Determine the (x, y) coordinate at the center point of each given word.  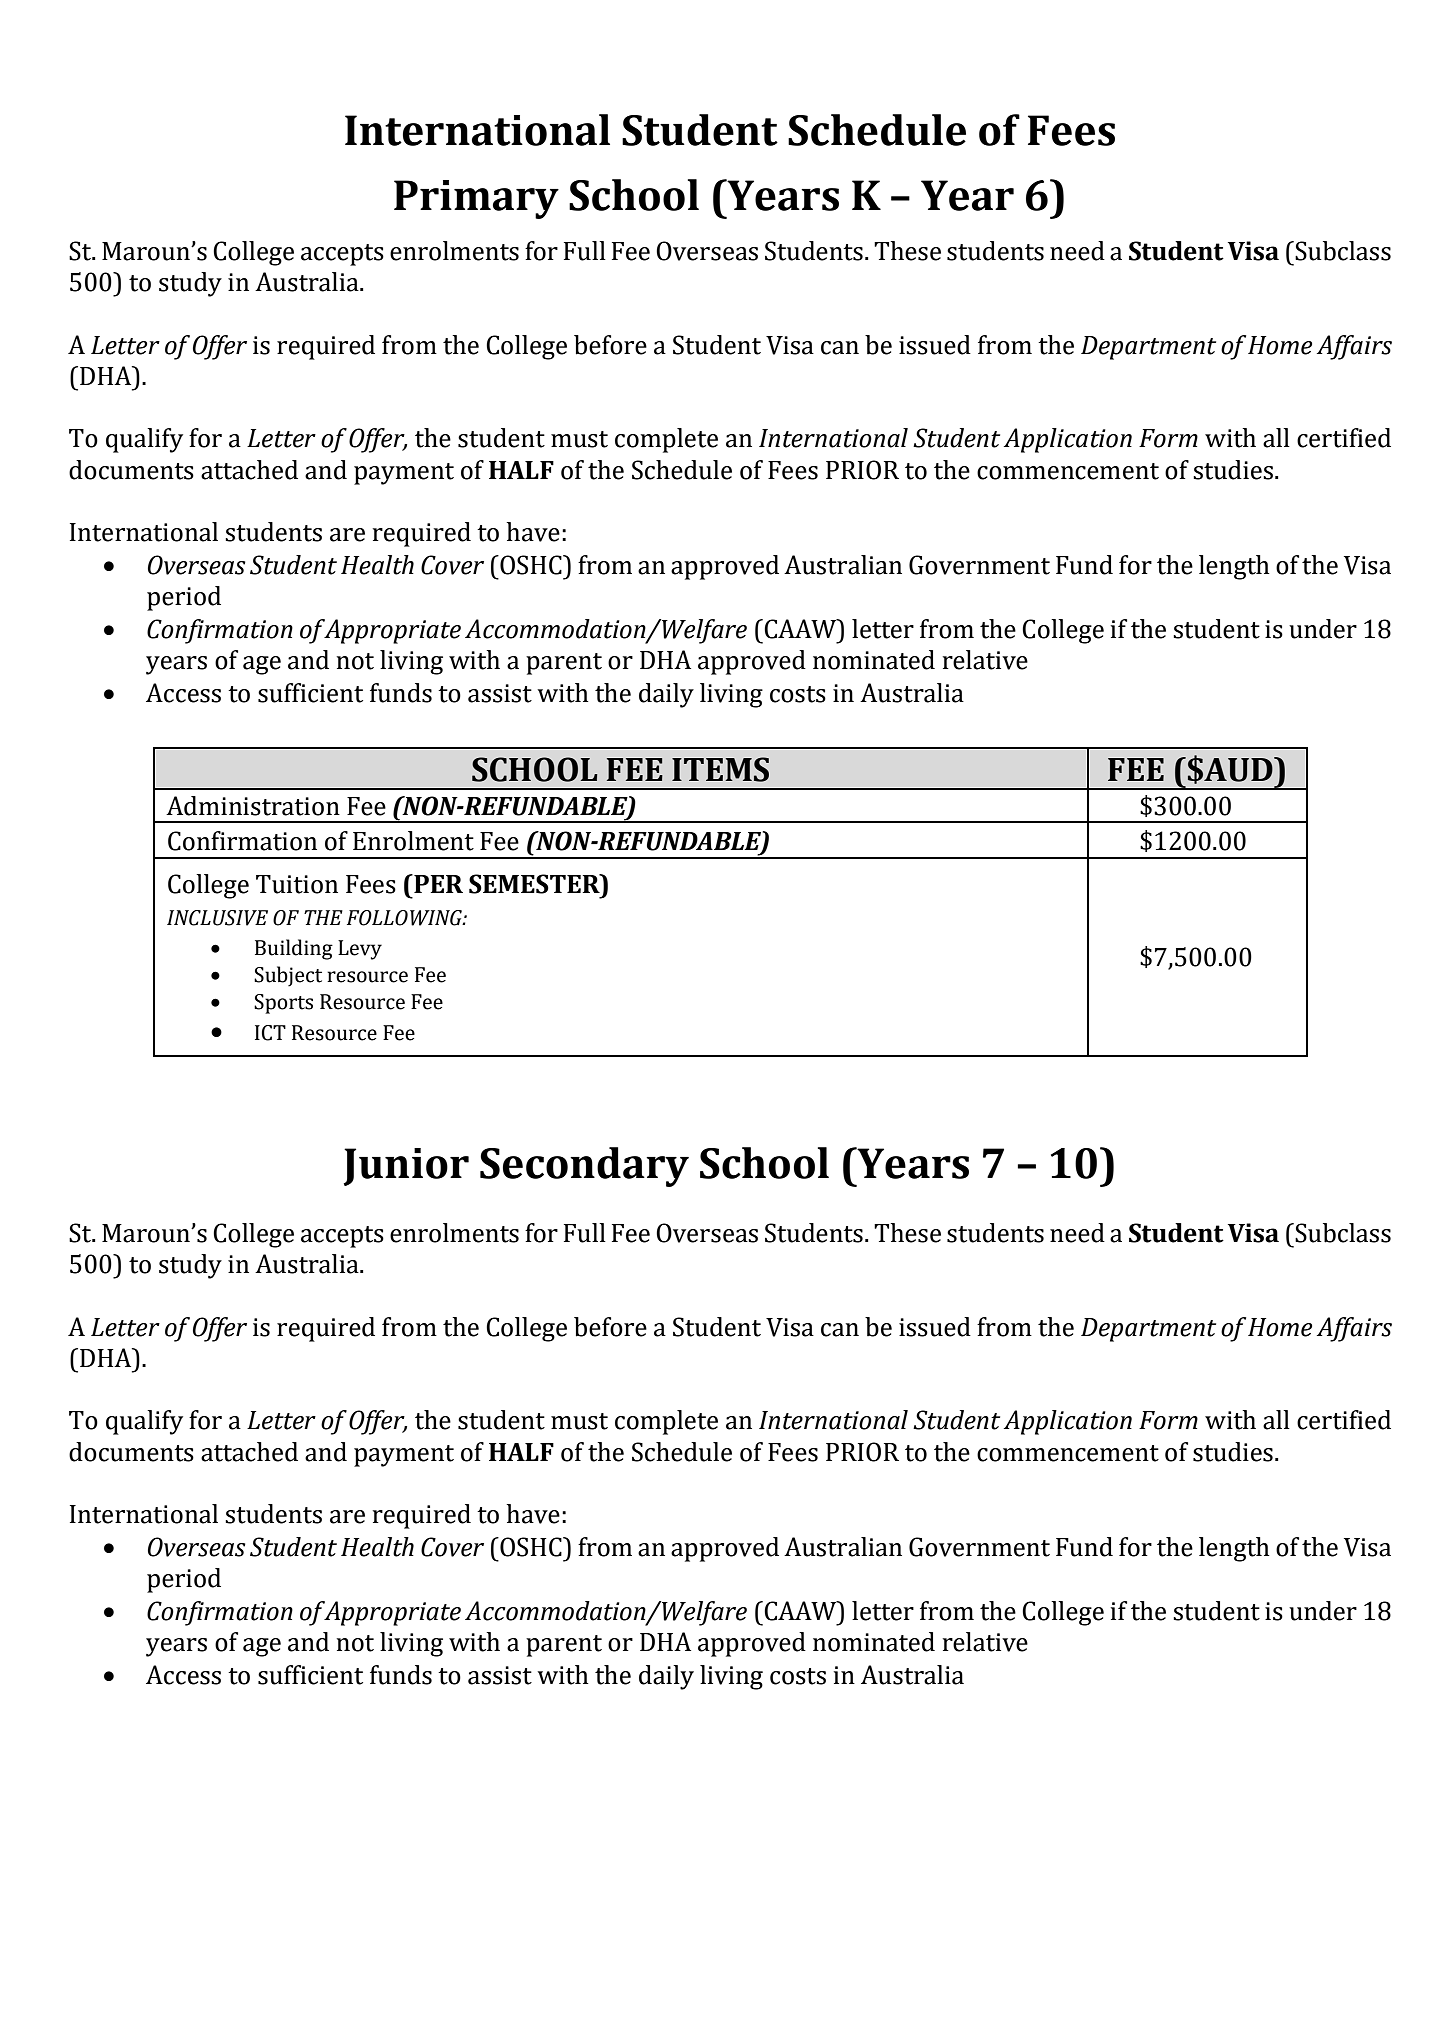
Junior (406, 1167)
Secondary (584, 1167)
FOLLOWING (405, 918)
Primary (476, 199)
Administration (253, 806)
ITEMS (720, 769)
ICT (270, 1033)
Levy (360, 950)
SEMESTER (535, 884)
